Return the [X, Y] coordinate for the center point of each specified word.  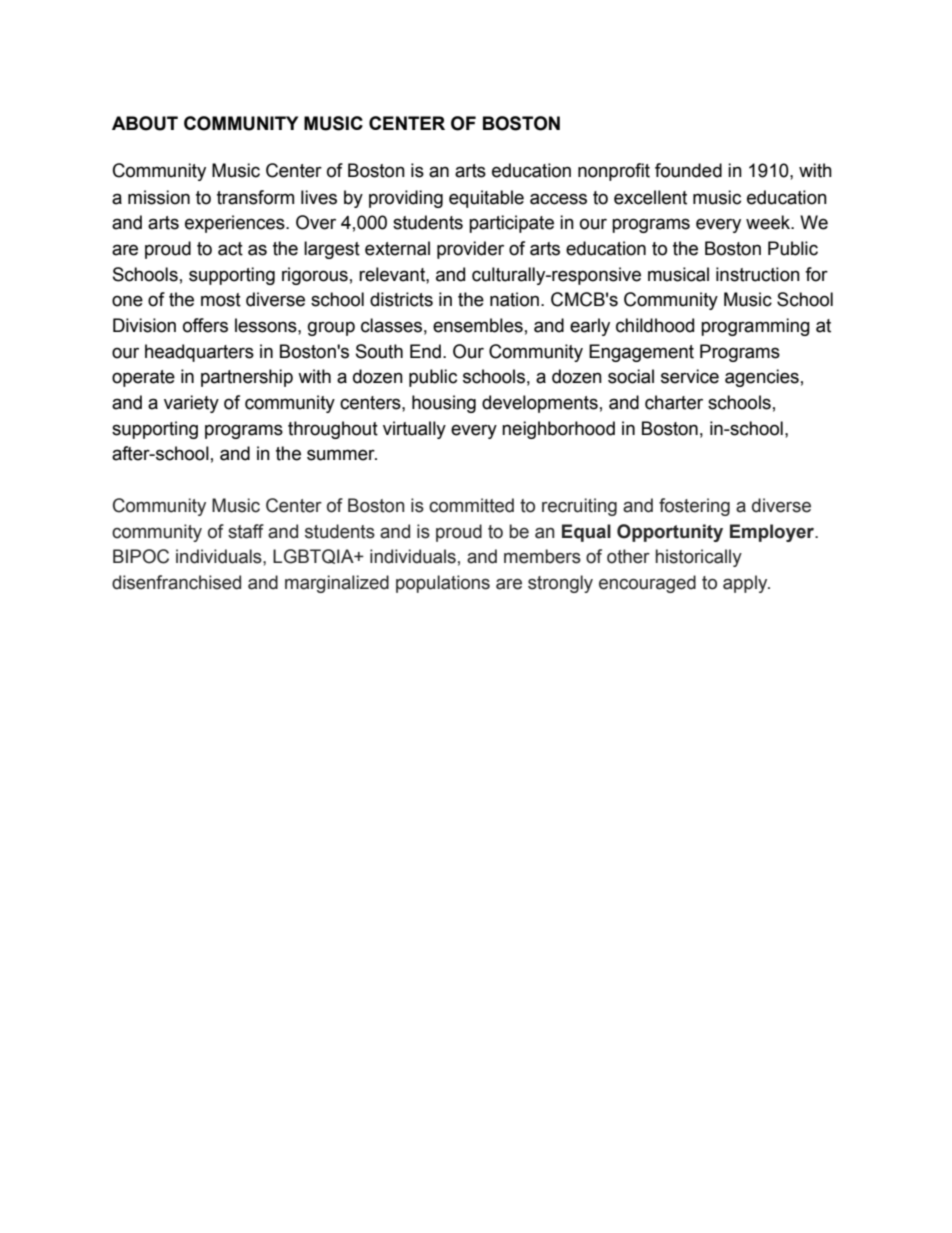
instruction [758, 274]
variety [191, 404]
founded [688, 170]
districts [401, 299]
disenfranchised [176, 582]
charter [674, 402]
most [221, 300]
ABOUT [145, 123]
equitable [486, 199]
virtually [414, 430]
